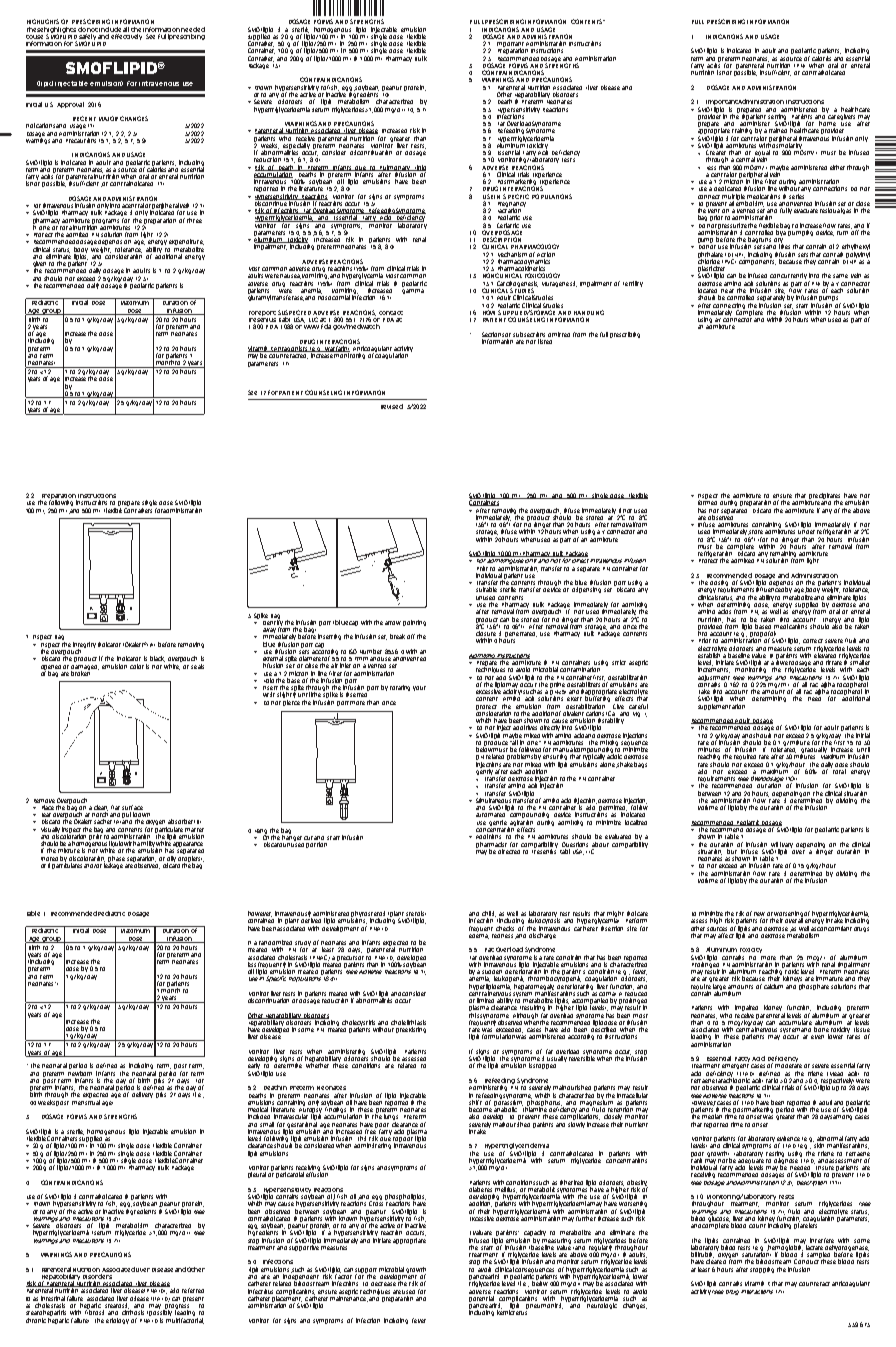 The height and width of the screenshot is (1347, 896). Describe the element at coordinates (108, 118) in the screenshot. I see `MAJOR` at that location.
